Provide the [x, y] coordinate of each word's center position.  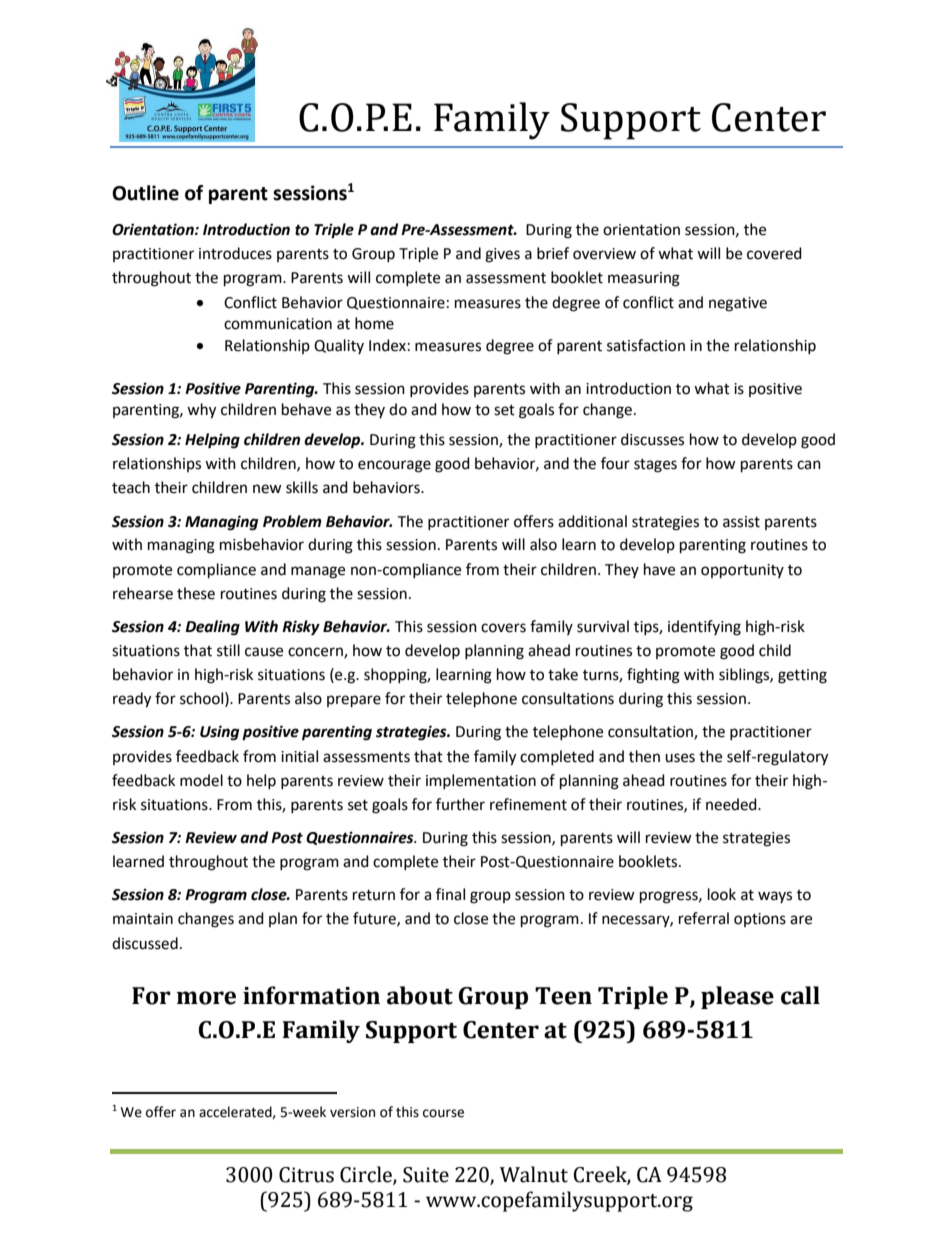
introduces [235, 253]
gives [502, 255]
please [737, 997]
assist [741, 522]
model [201, 780]
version [352, 1112]
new [267, 489]
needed [732, 804]
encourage [394, 466]
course [443, 1113]
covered [774, 253]
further [460, 804]
